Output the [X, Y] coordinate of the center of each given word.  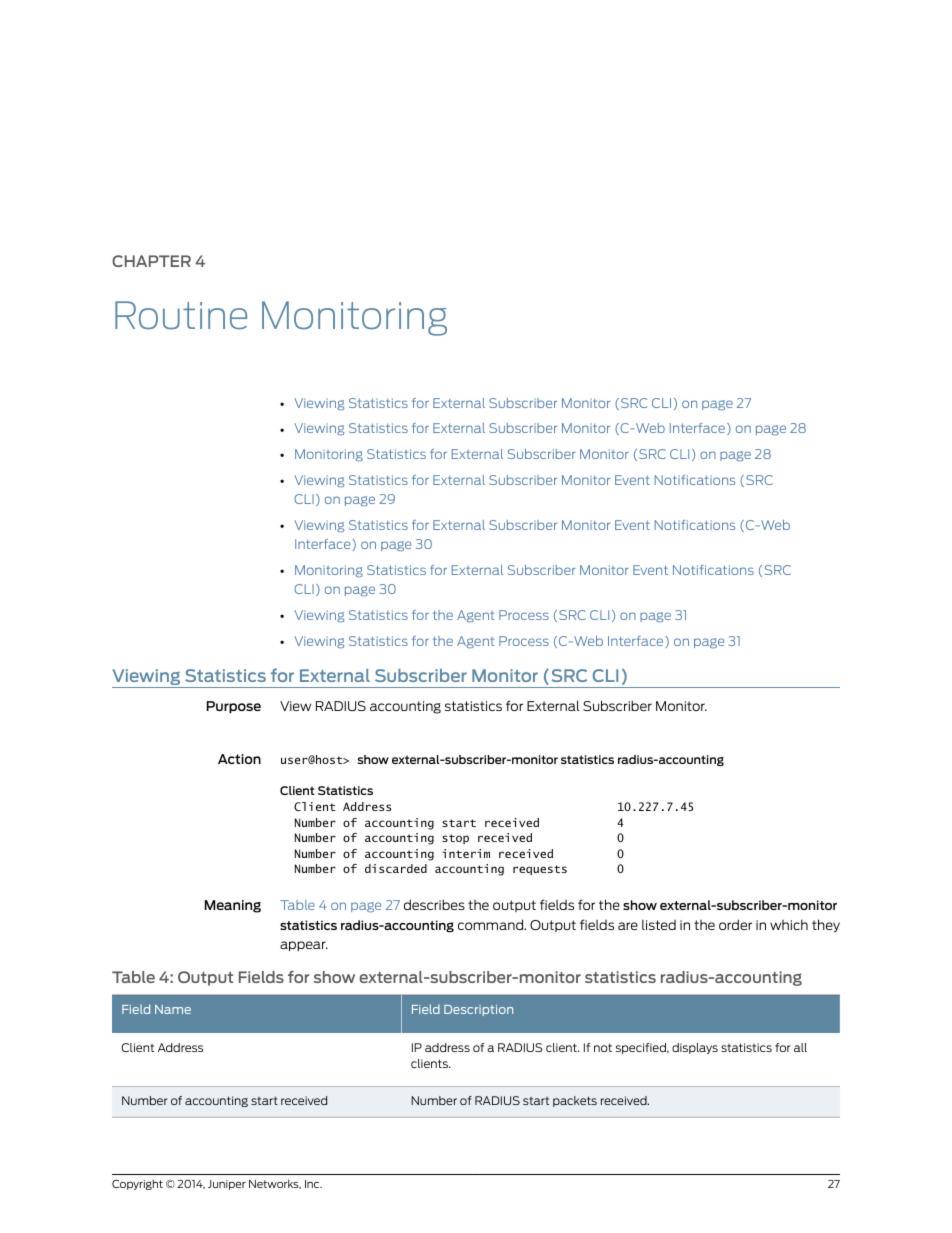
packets [575, 1101]
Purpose [234, 707]
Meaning [233, 906]
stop [455, 839]
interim [466, 853]
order [735, 924]
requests [540, 870]
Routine [181, 315]
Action [239, 759]
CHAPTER [151, 261]
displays [695, 1048]
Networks [275, 1184]
